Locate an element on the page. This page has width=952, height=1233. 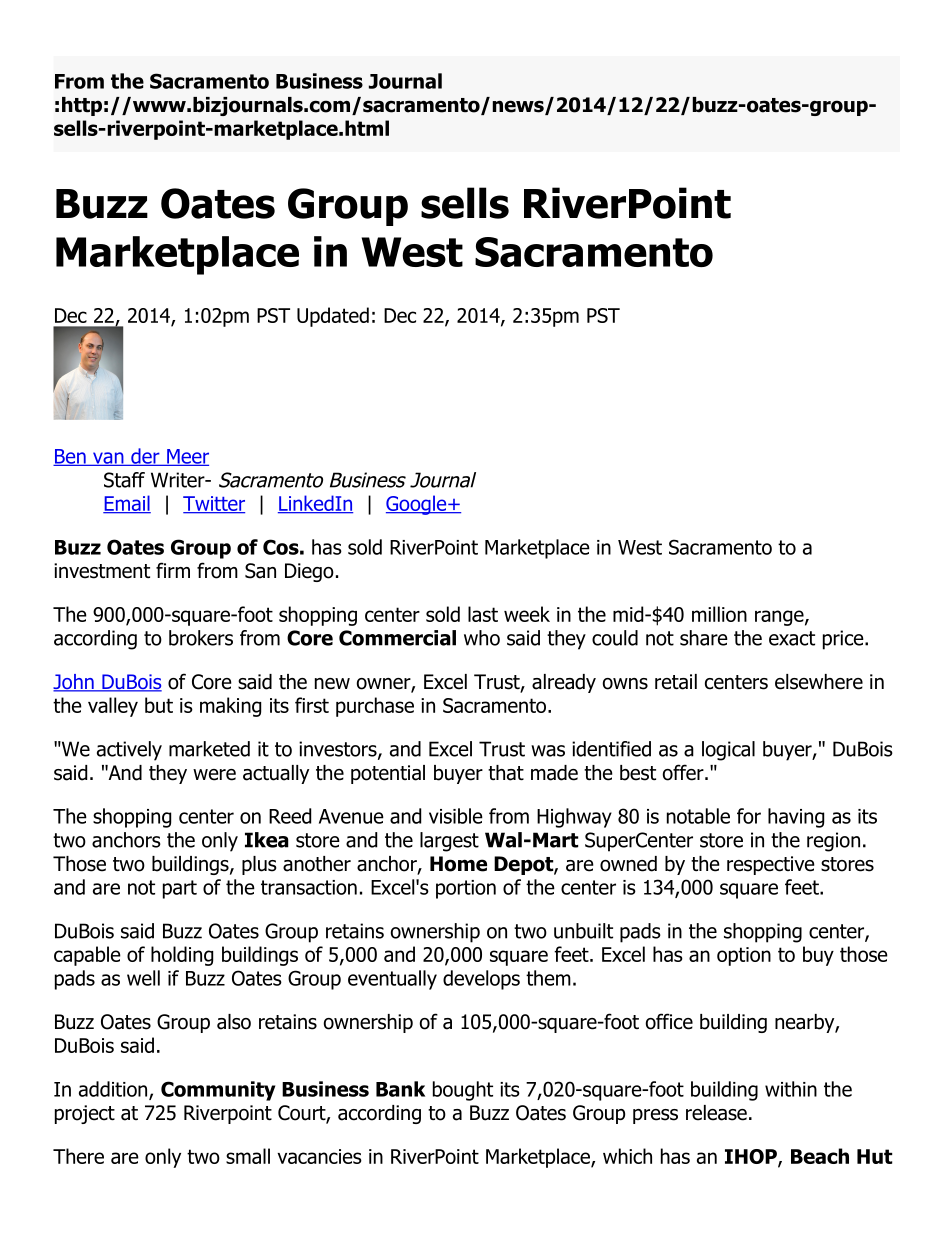
respective is located at coordinates (771, 865).
